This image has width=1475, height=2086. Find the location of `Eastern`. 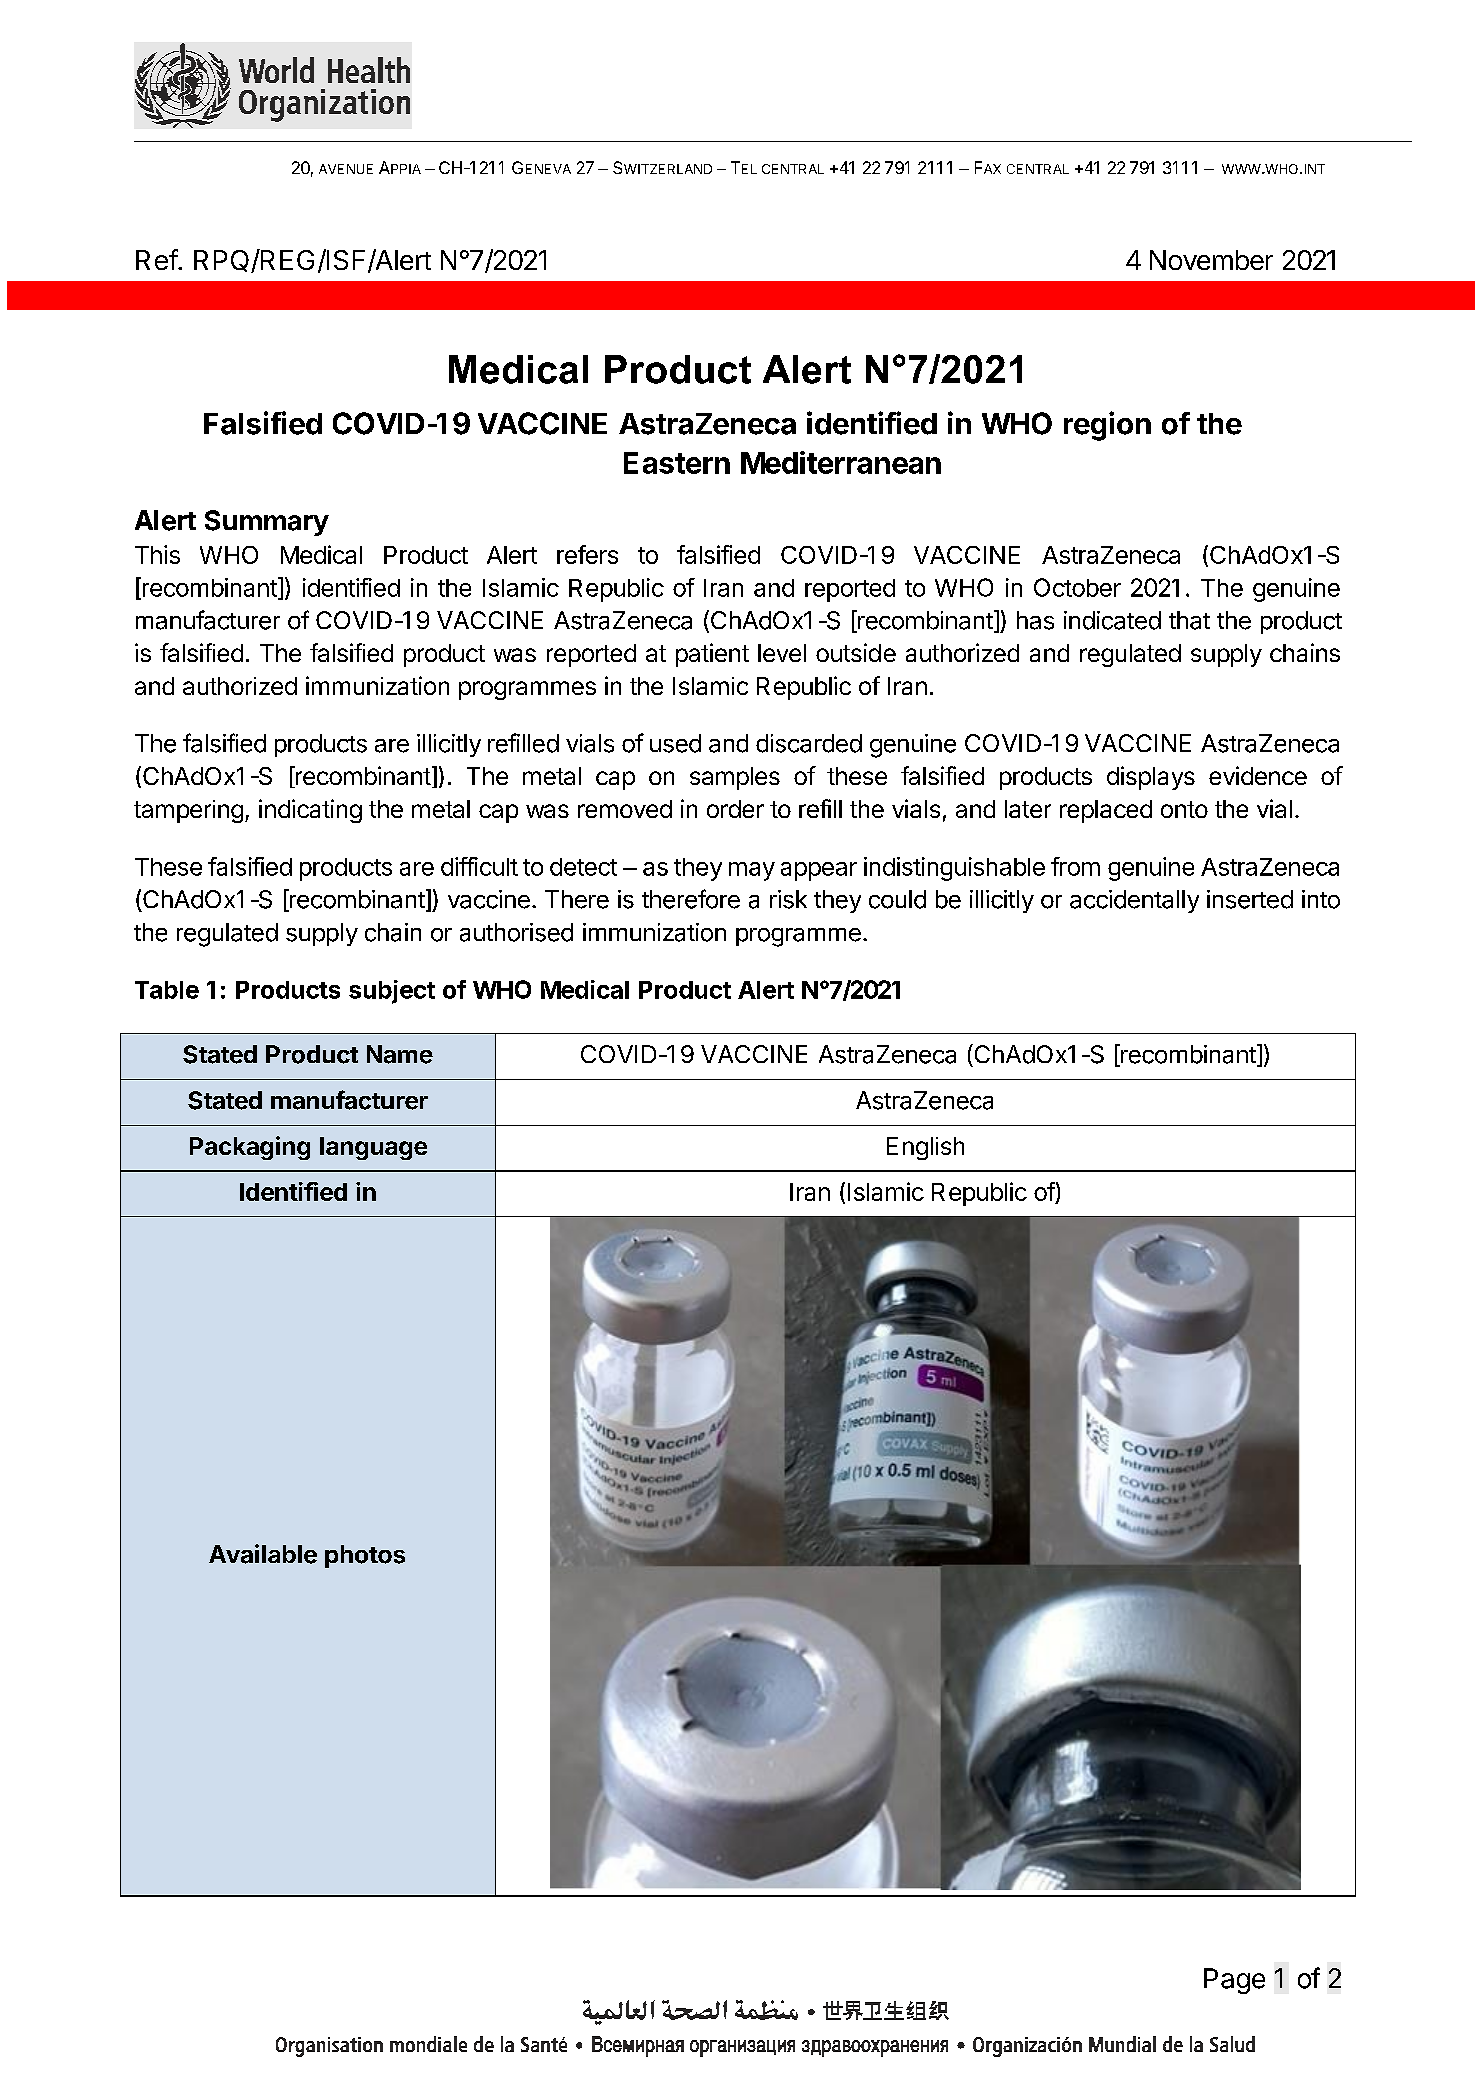

Eastern is located at coordinates (677, 463).
